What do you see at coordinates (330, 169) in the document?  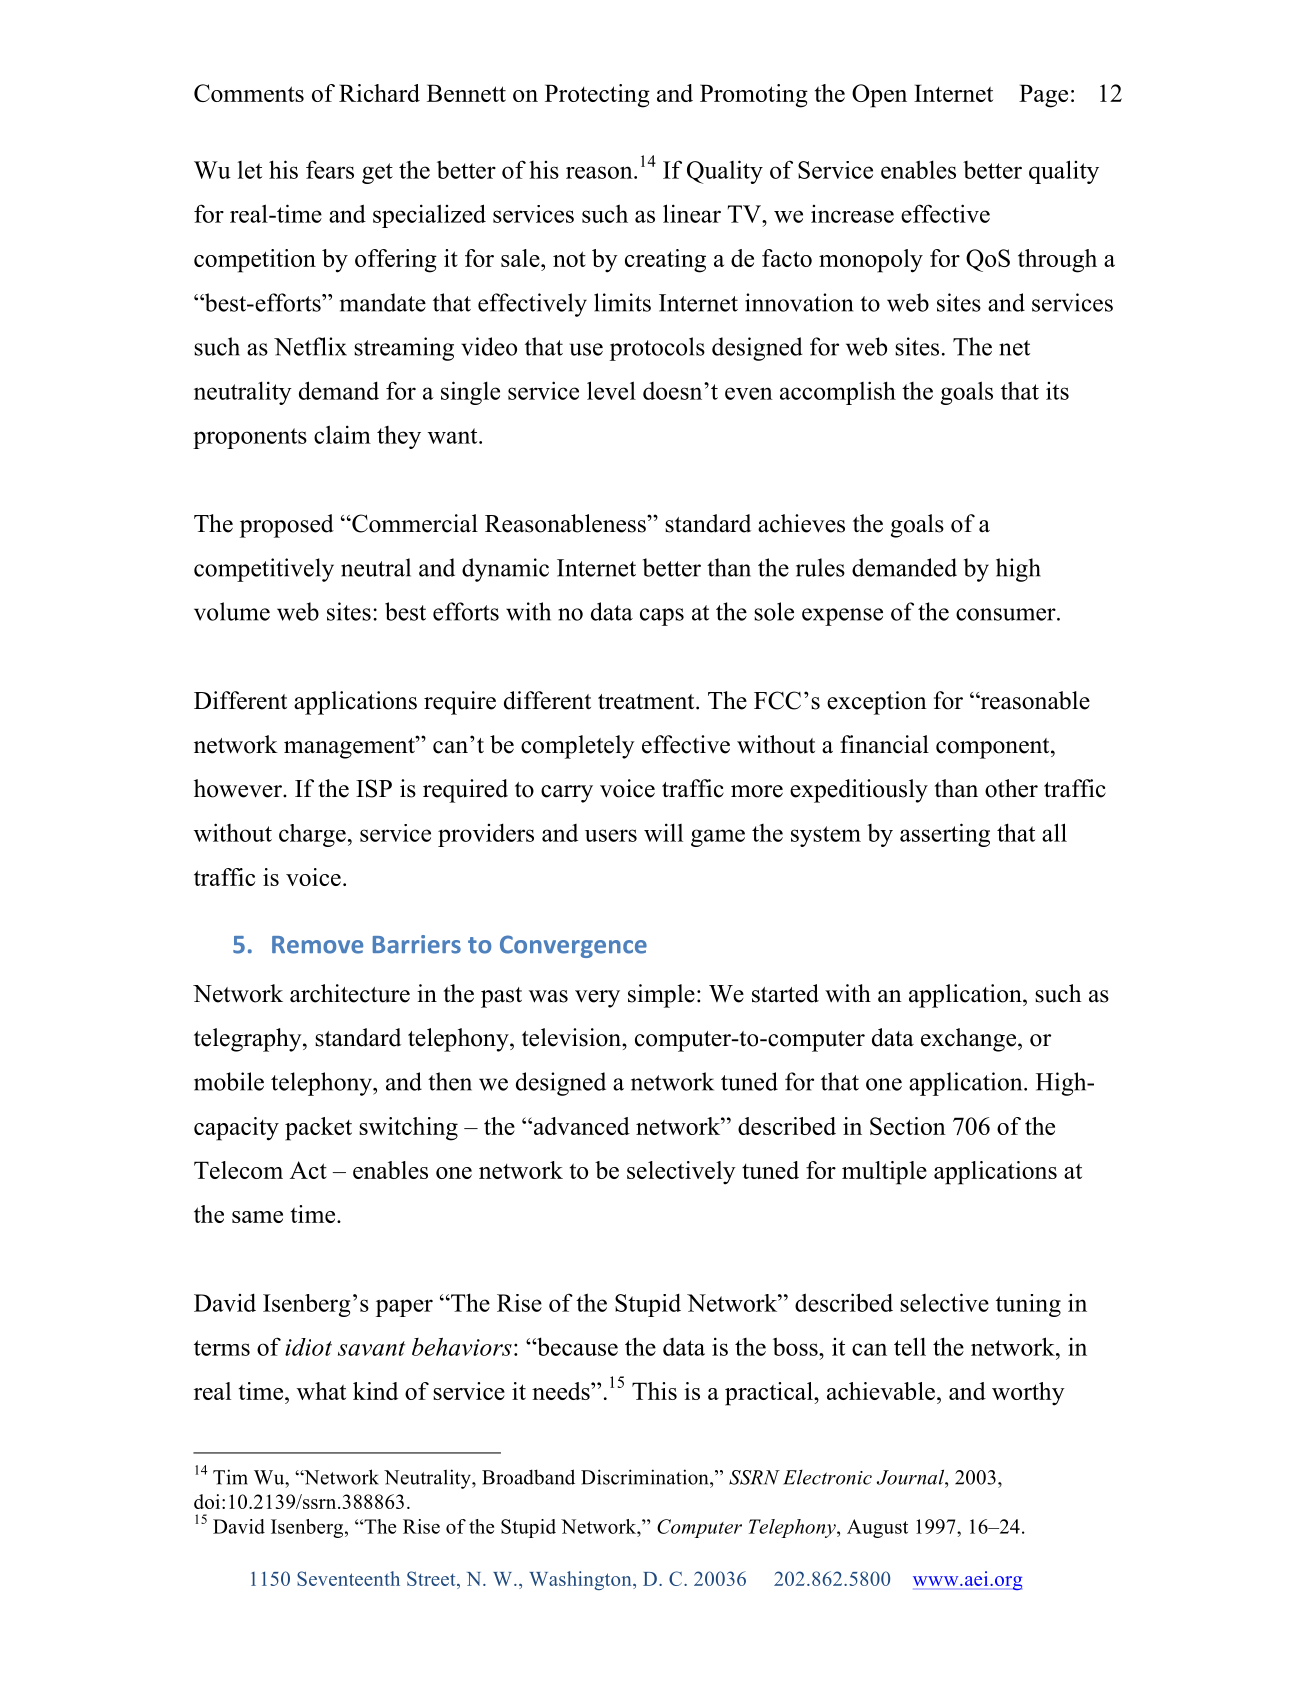 I see `fears` at bounding box center [330, 169].
